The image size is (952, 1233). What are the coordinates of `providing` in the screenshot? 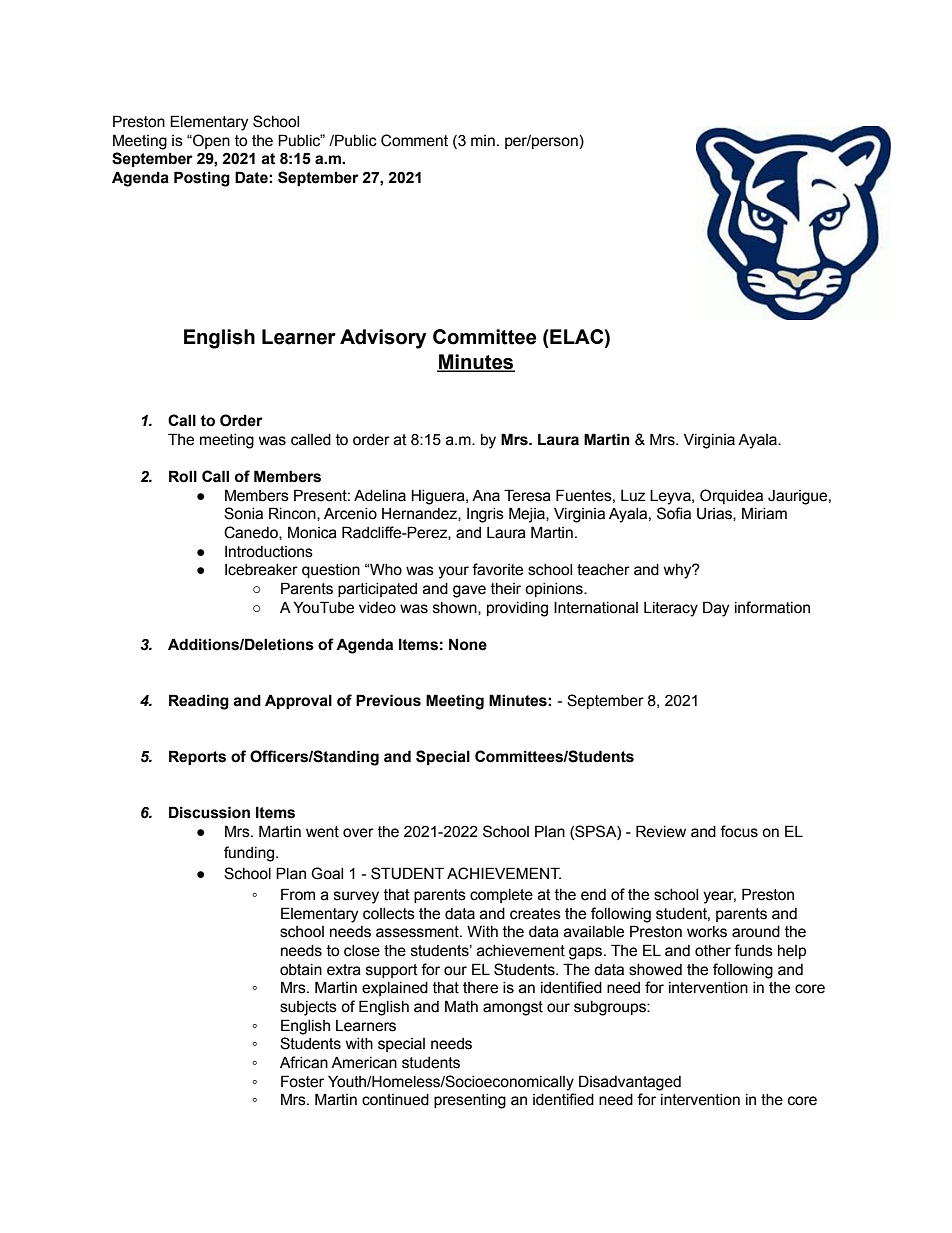 It's located at (517, 609).
